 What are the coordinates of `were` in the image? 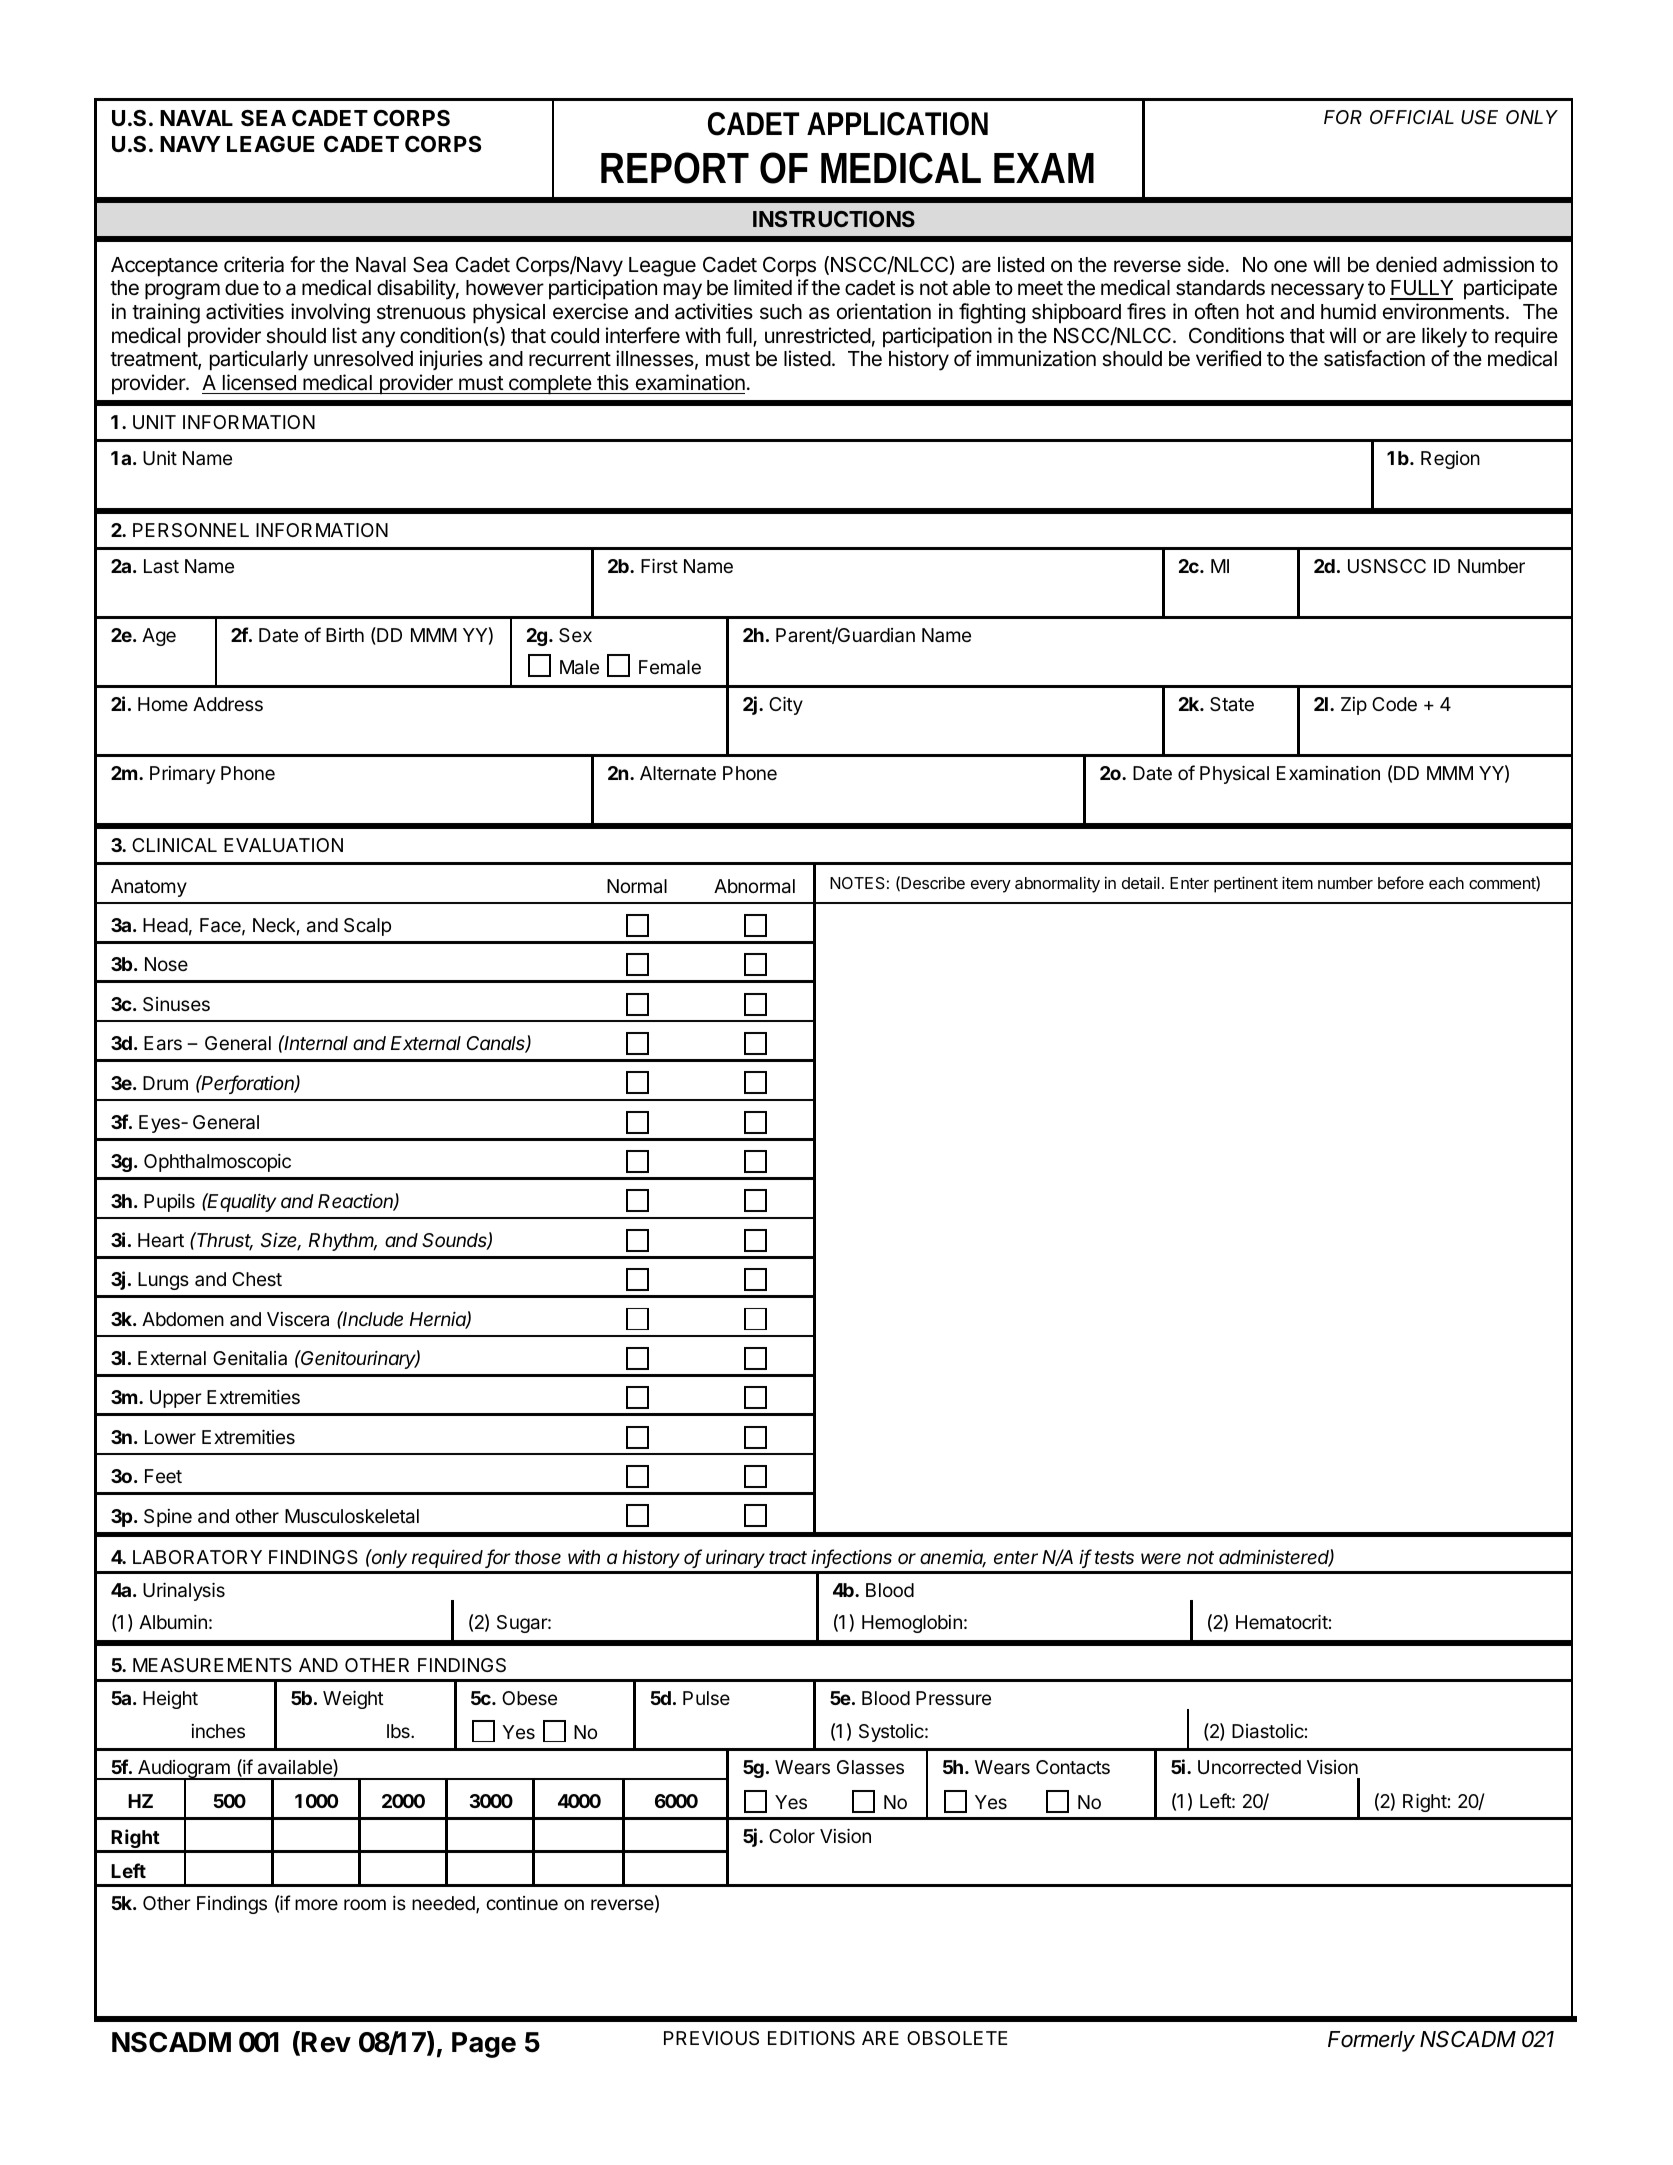 It's located at (1161, 1558).
